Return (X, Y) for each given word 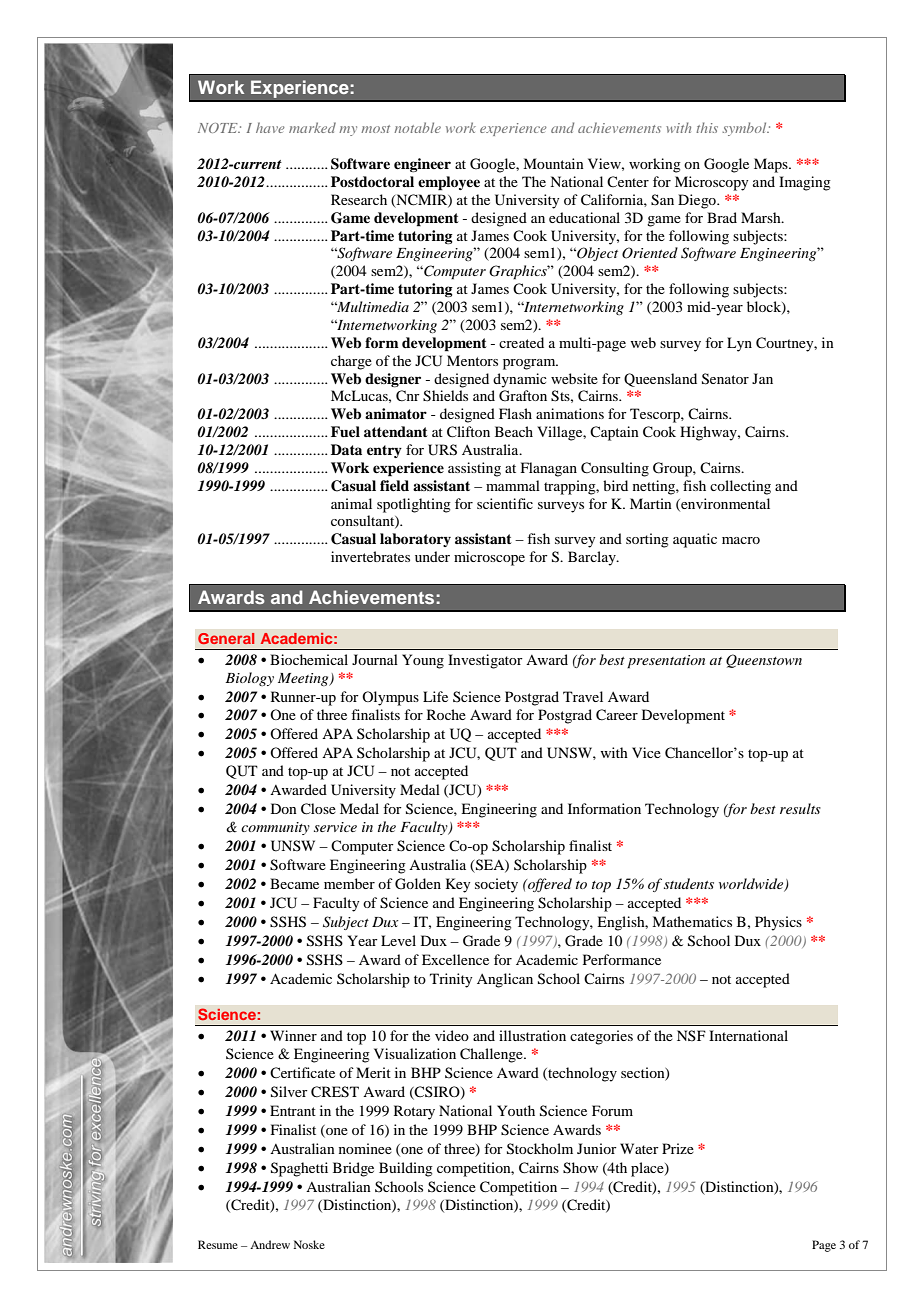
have (270, 127)
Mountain (553, 163)
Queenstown (764, 661)
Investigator (485, 661)
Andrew (270, 1244)
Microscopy (711, 183)
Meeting (304, 679)
